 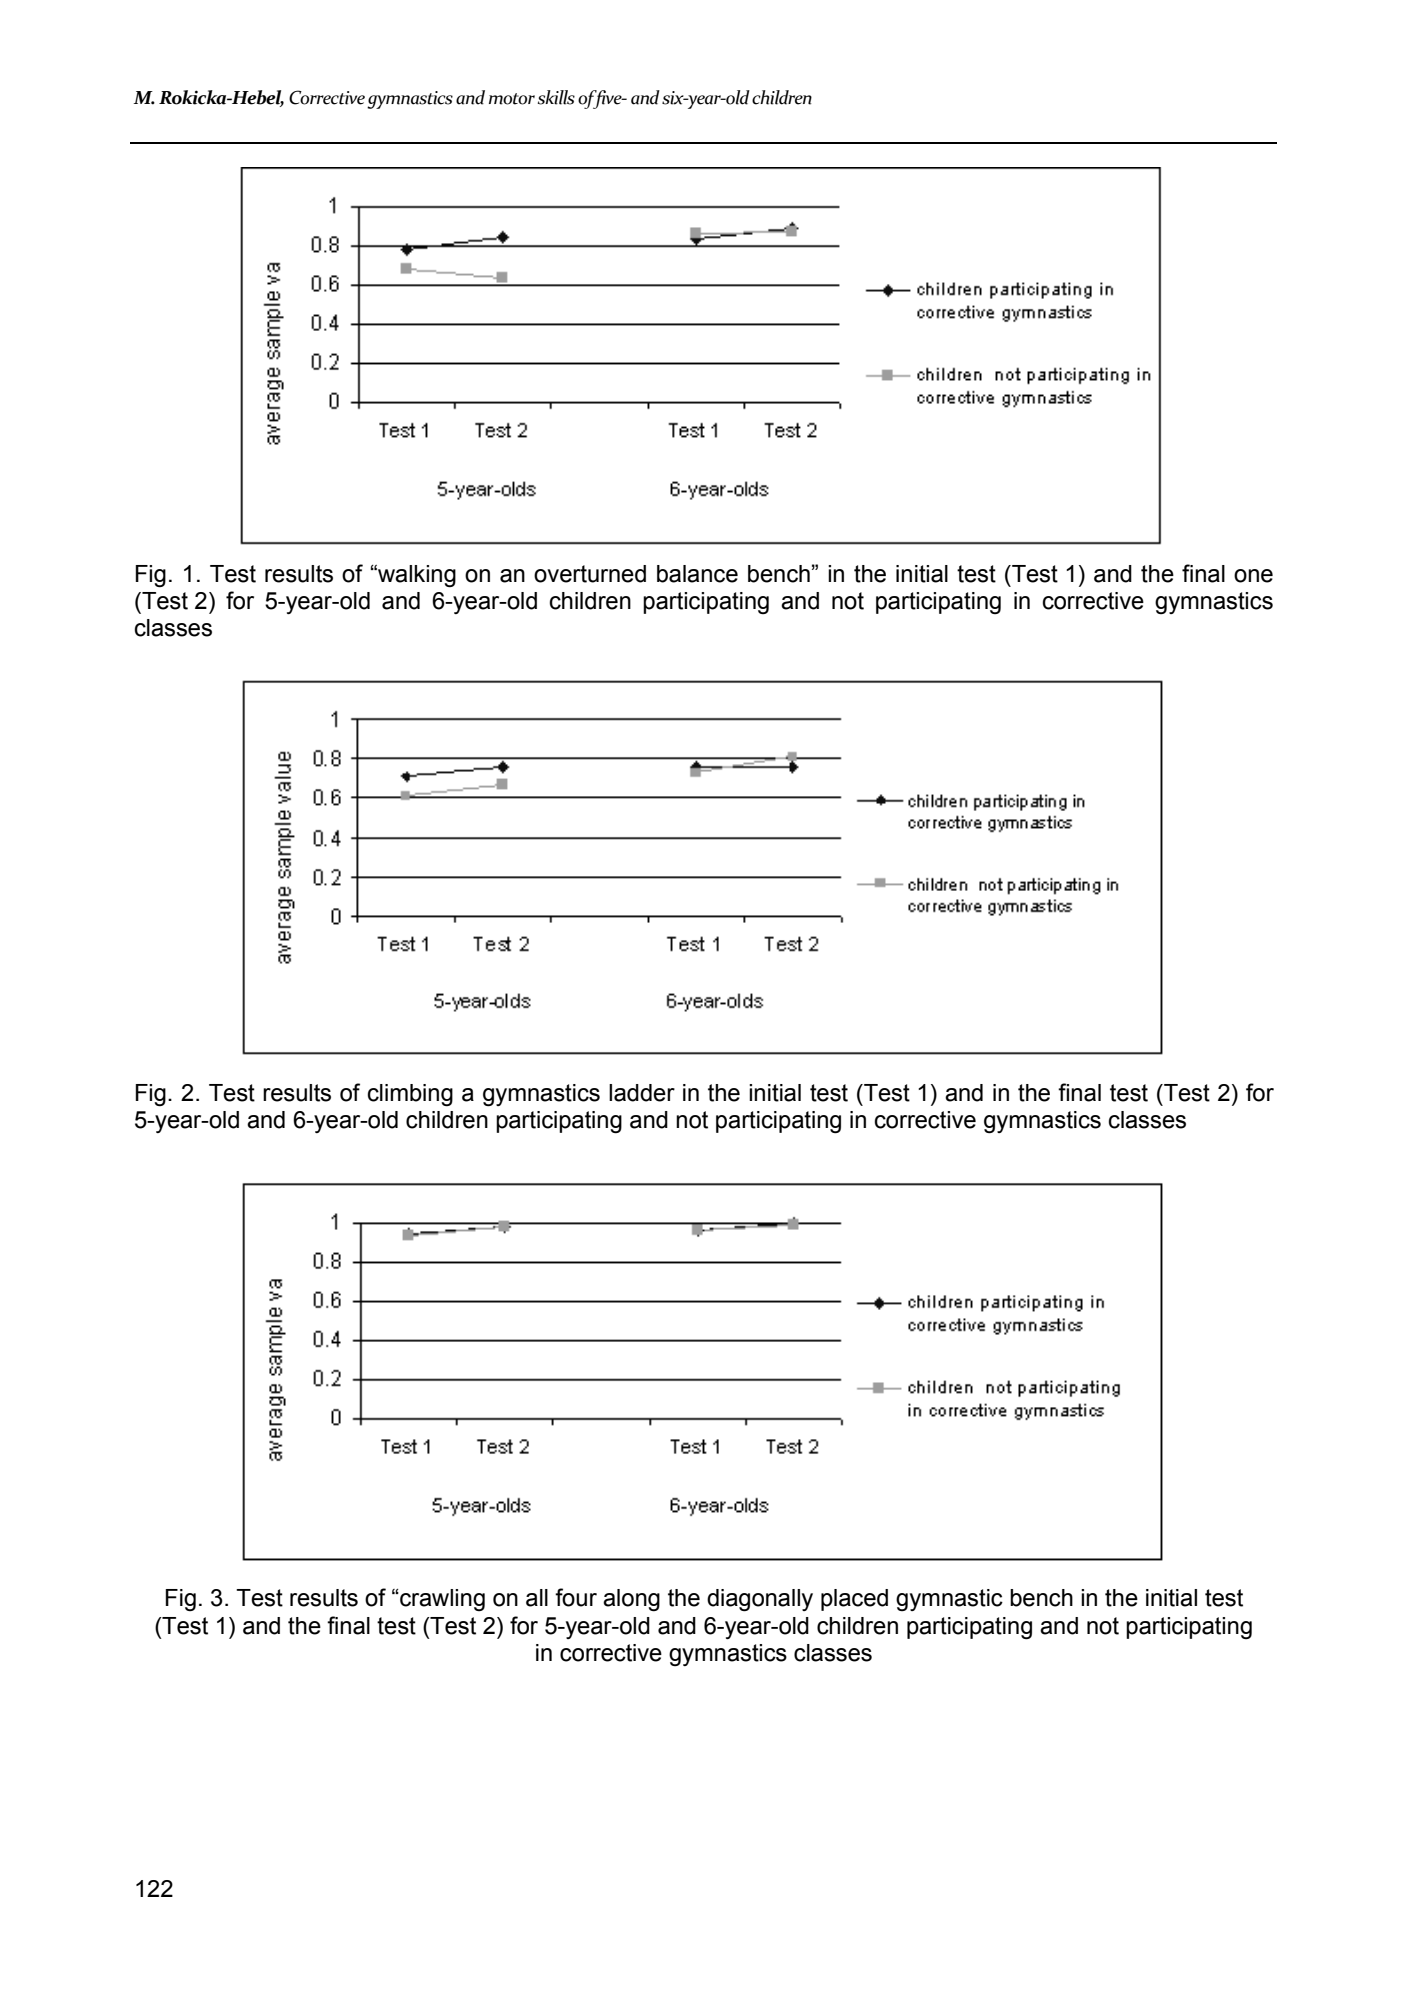 What do you see at coordinates (642, 1093) in the screenshot?
I see `ladder` at bounding box center [642, 1093].
